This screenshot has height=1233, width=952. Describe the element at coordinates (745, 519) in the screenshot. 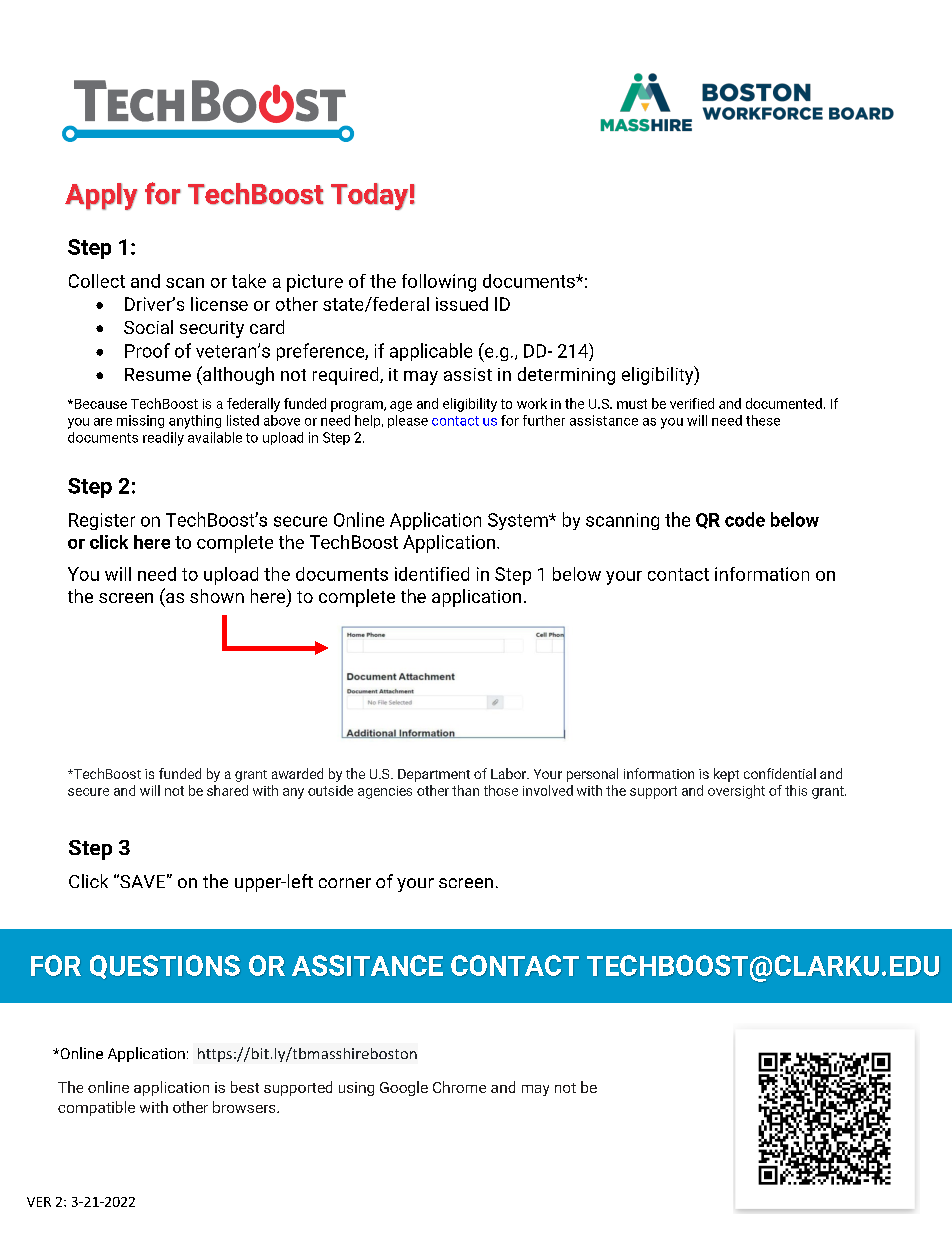

I see `code` at that location.
